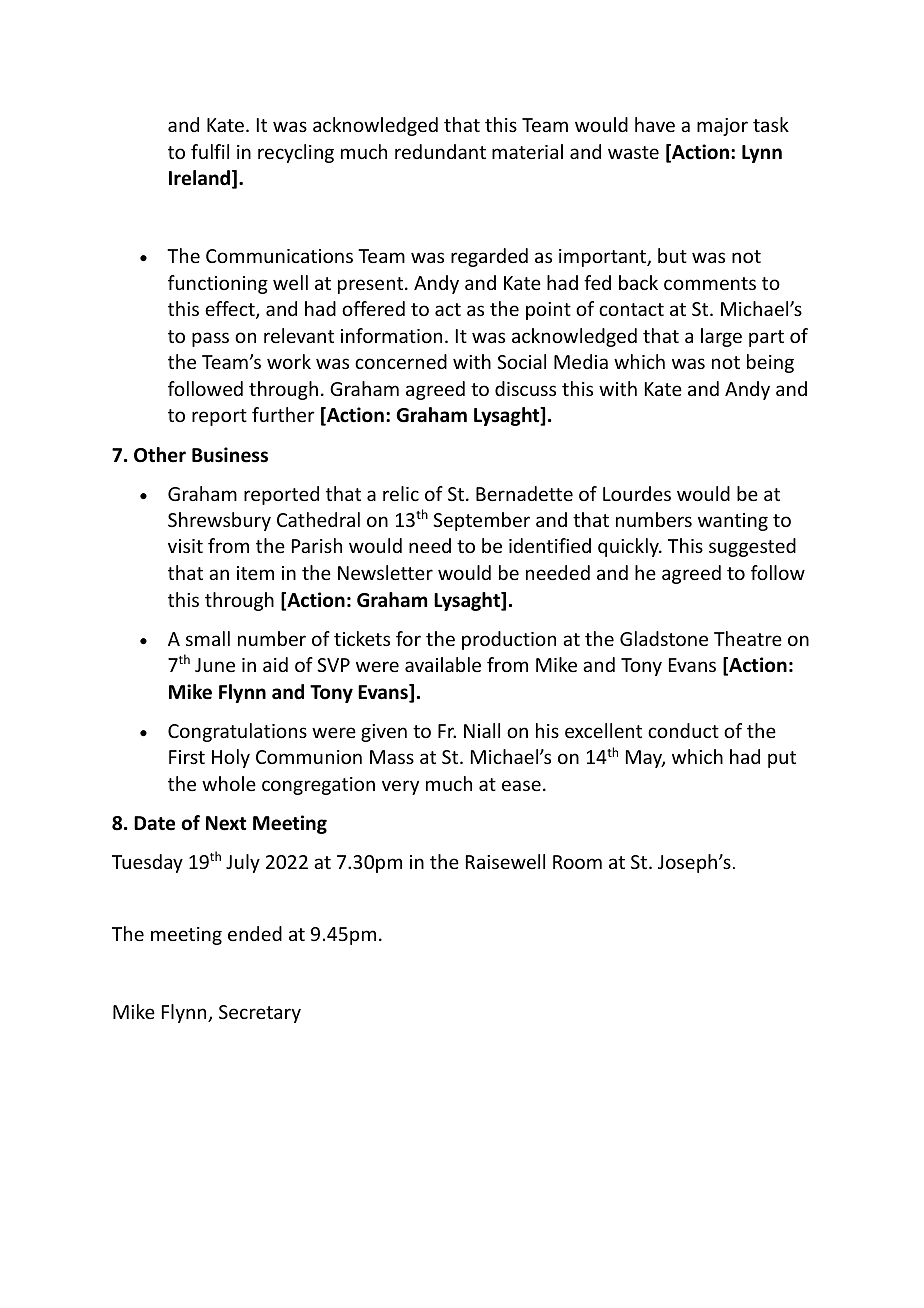 The image size is (924, 1308). Describe the element at coordinates (721, 337) in the screenshot. I see `large` at that location.
